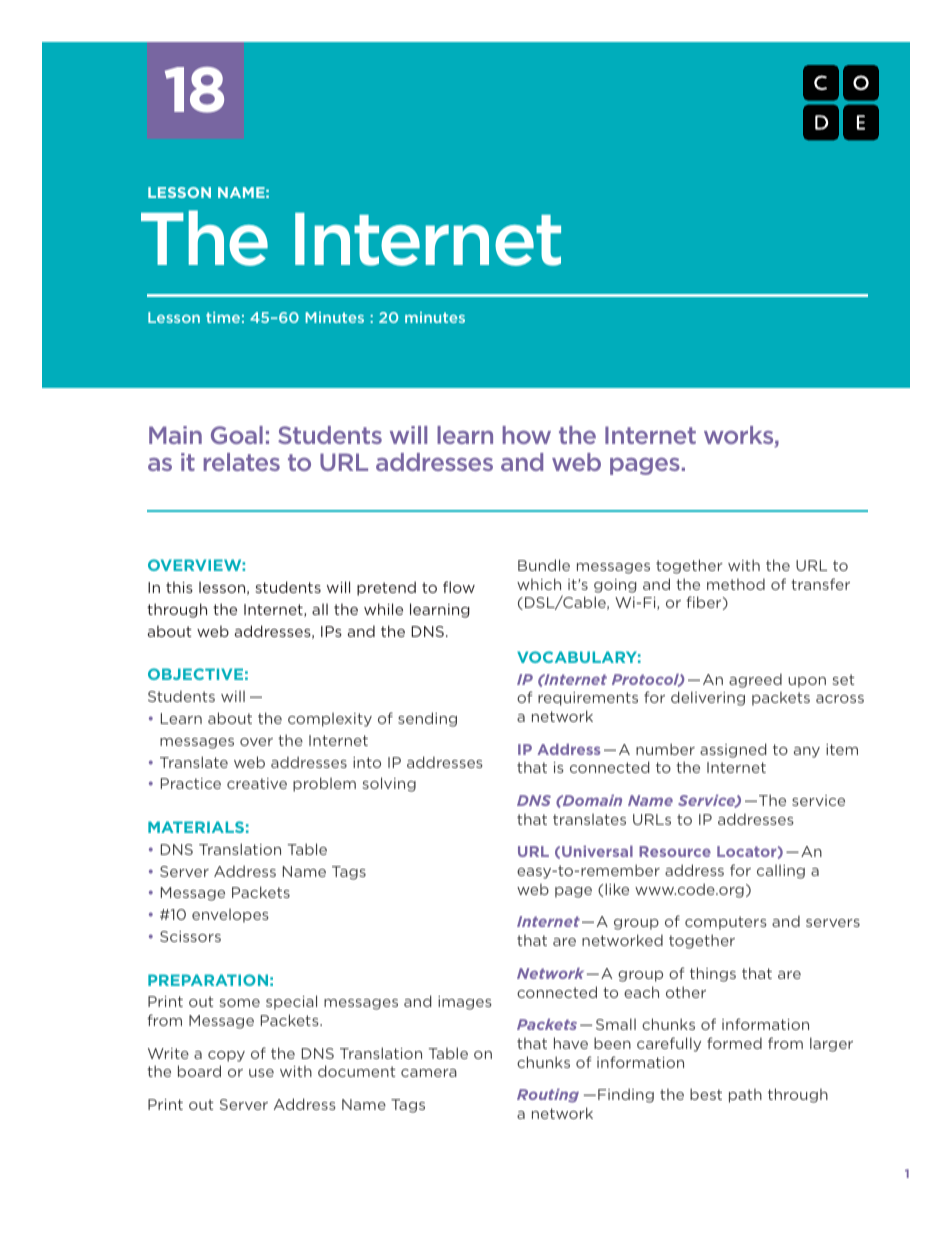  Describe the element at coordinates (736, 584) in the screenshot. I see `method` at that location.
